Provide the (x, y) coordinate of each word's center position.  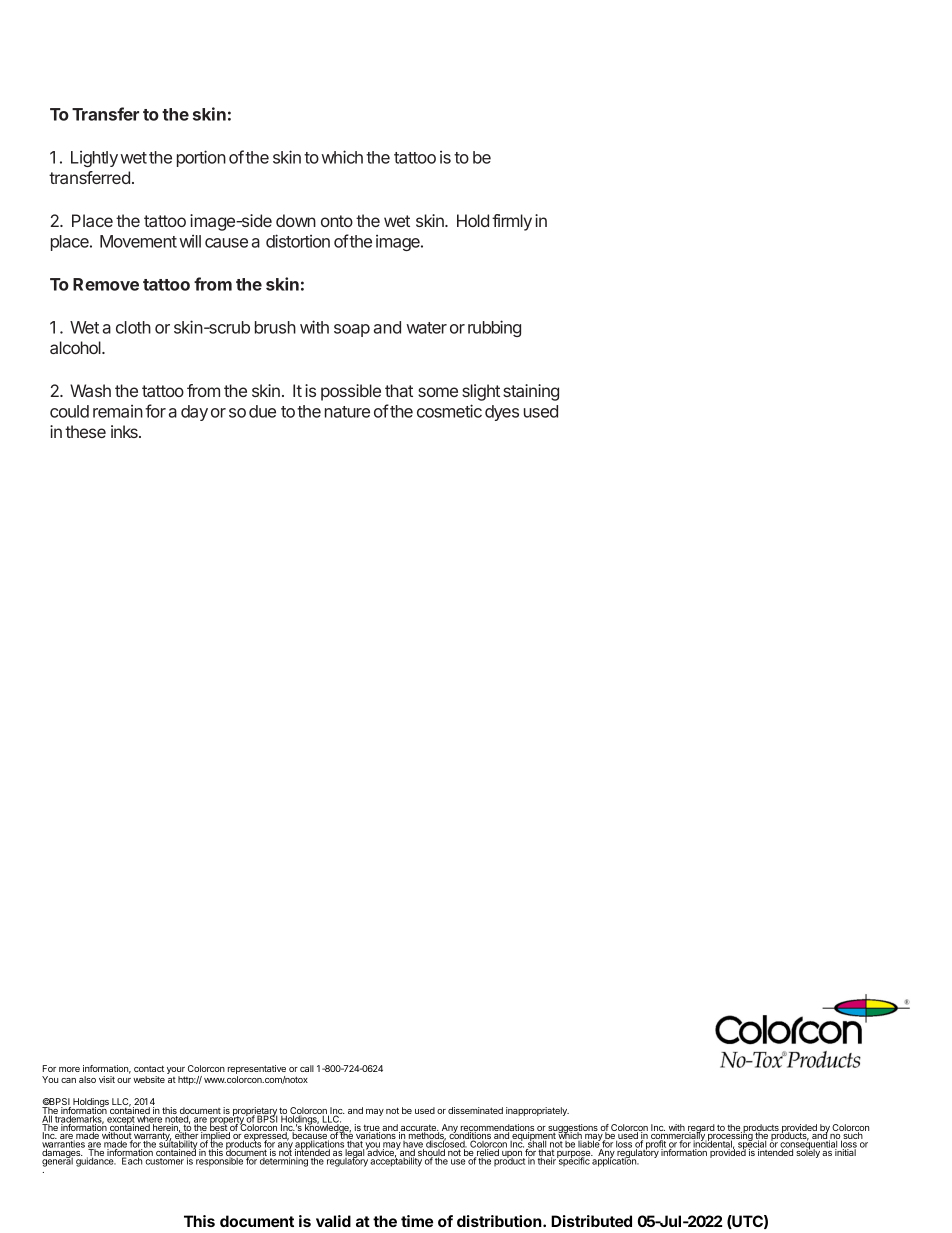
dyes (502, 413)
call (307, 1068)
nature (347, 412)
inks (125, 431)
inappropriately (537, 1111)
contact (149, 1068)
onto (337, 221)
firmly (512, 222)
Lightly (94, 159)
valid (333, 1221)
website (149, 1079)
